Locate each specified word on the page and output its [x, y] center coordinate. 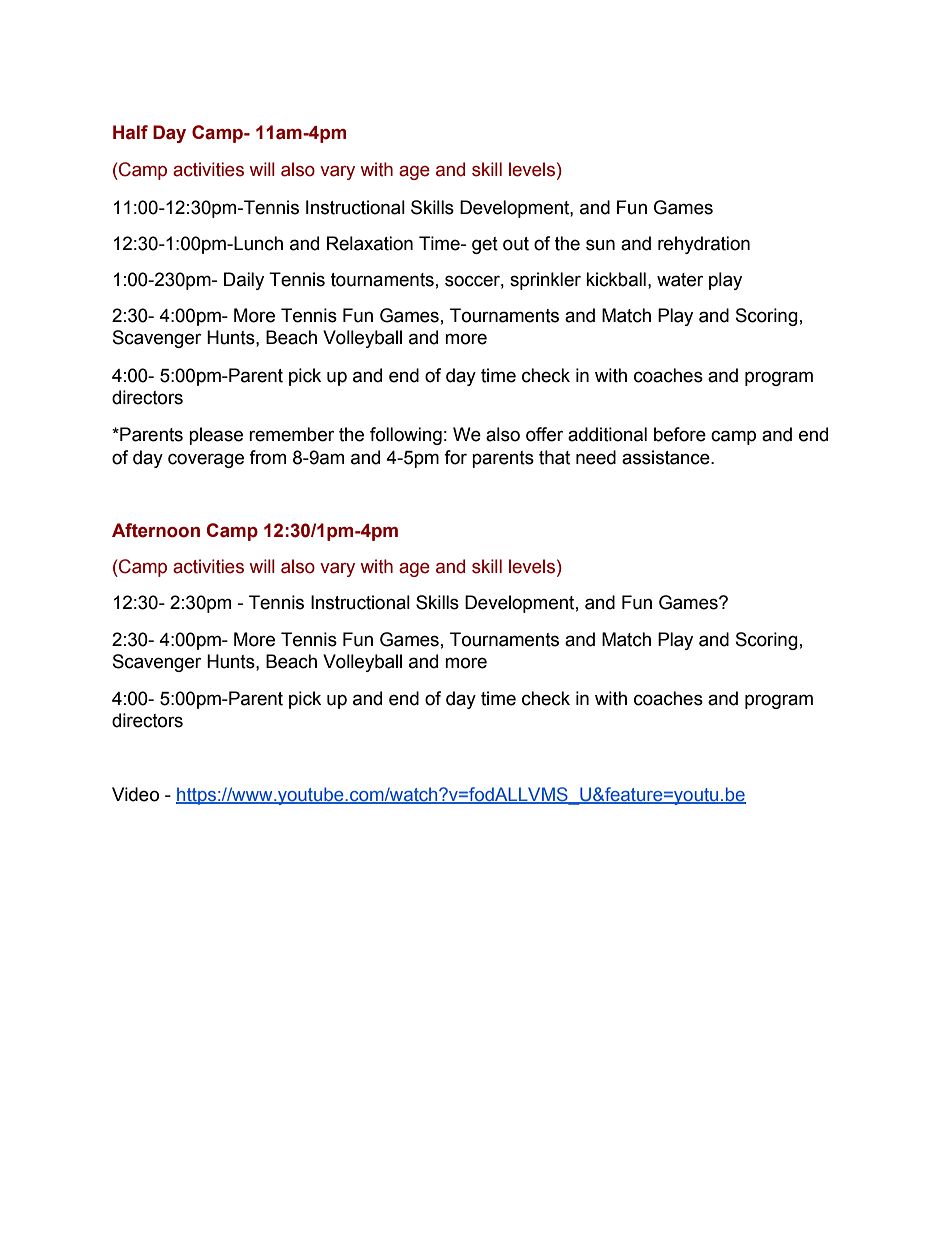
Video [135, 794]
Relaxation [370, 243]
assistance [667, 457]
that [554, 457]
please [216, 436]
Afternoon [156, 530]
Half [130, 132]
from [267, 457]
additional [607, 434]
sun [600, 245]
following [406, 436]
